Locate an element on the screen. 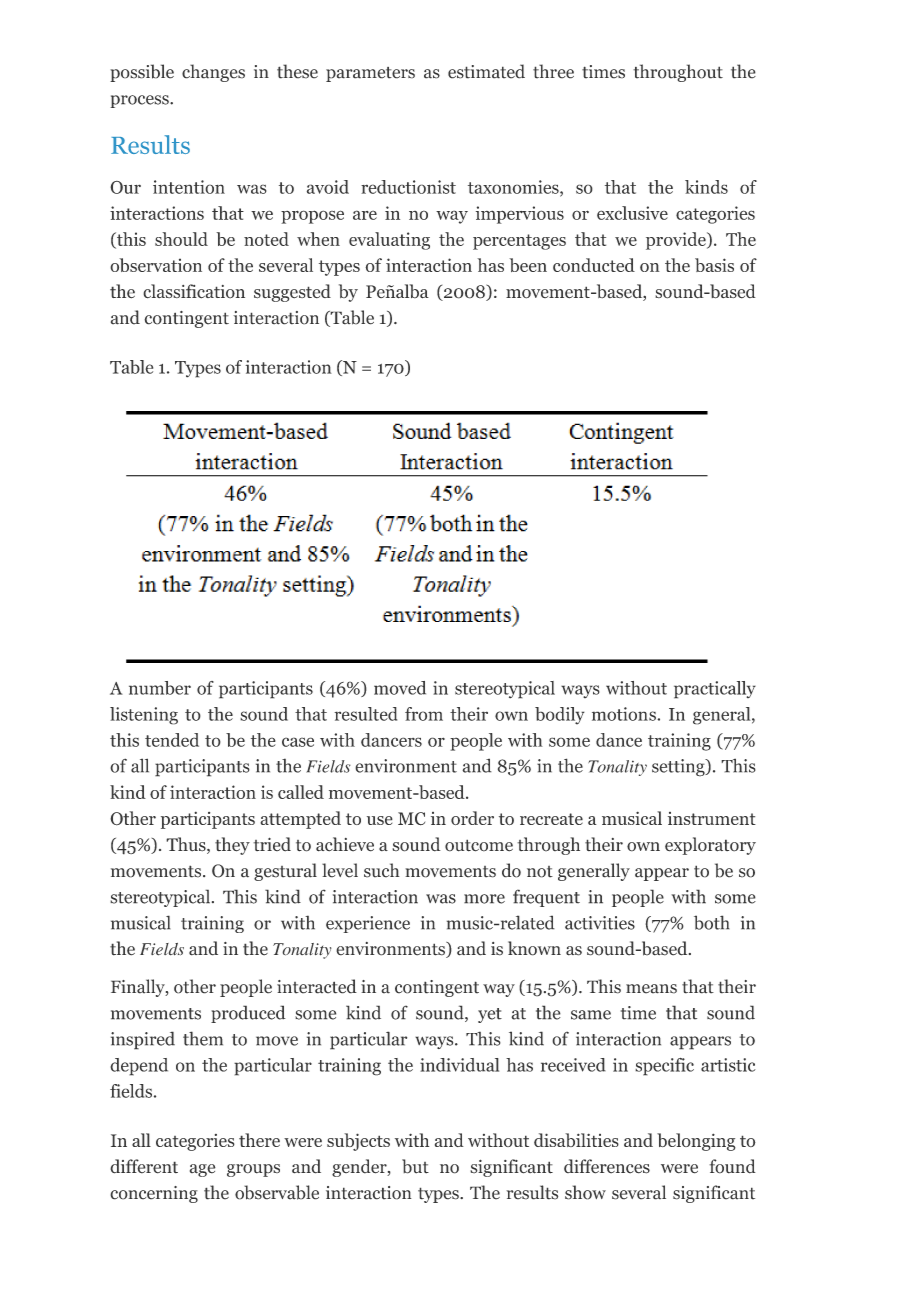 Image resolution: width=924 pixels, height=1308 pixels. changes is located at coordinates (213, 73).
